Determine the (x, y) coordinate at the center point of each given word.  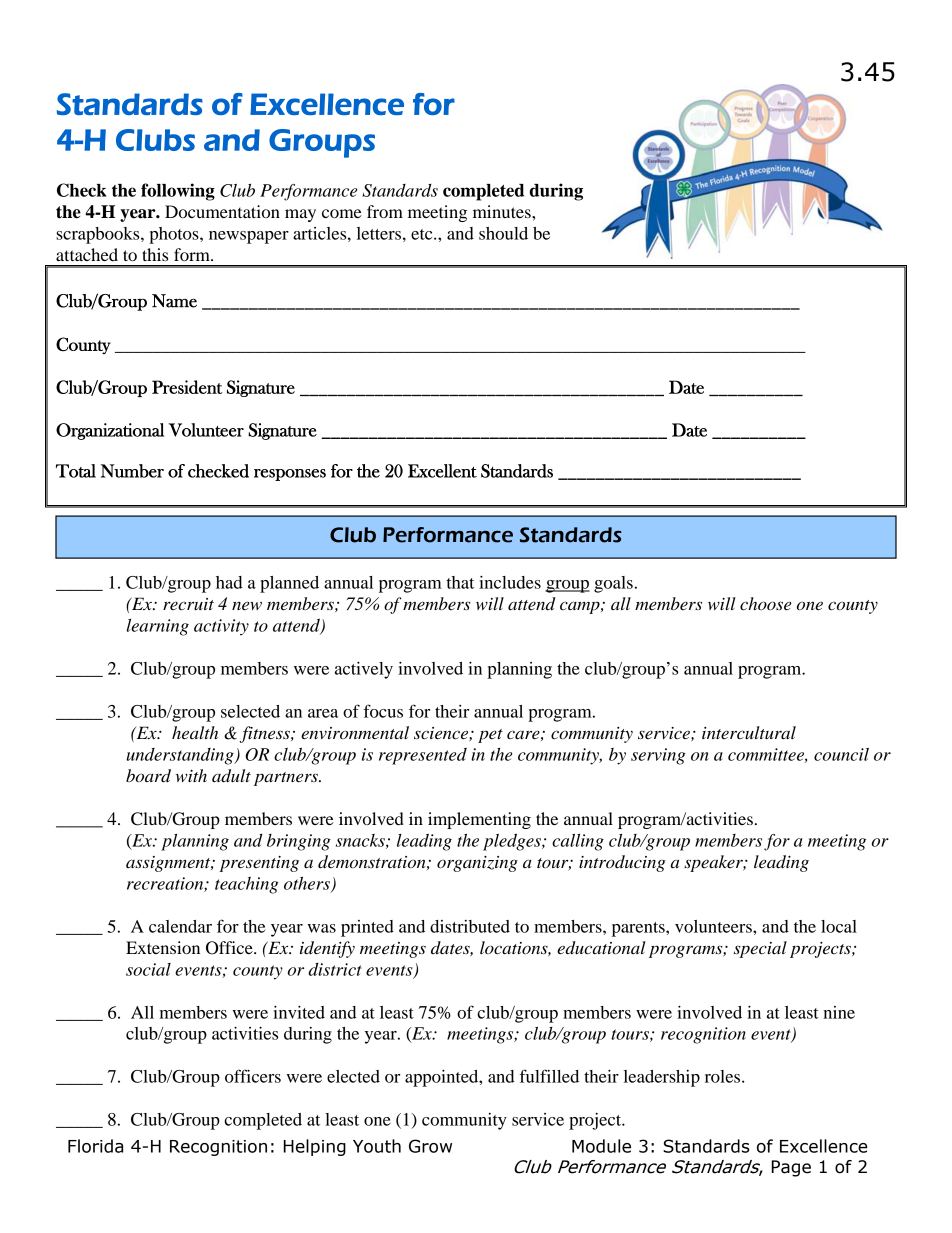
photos (175, 235)
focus (383, 711)
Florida (95, 1146)
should (503, 233)
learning (157, 627)
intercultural (749, 732)
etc (423, 234)
